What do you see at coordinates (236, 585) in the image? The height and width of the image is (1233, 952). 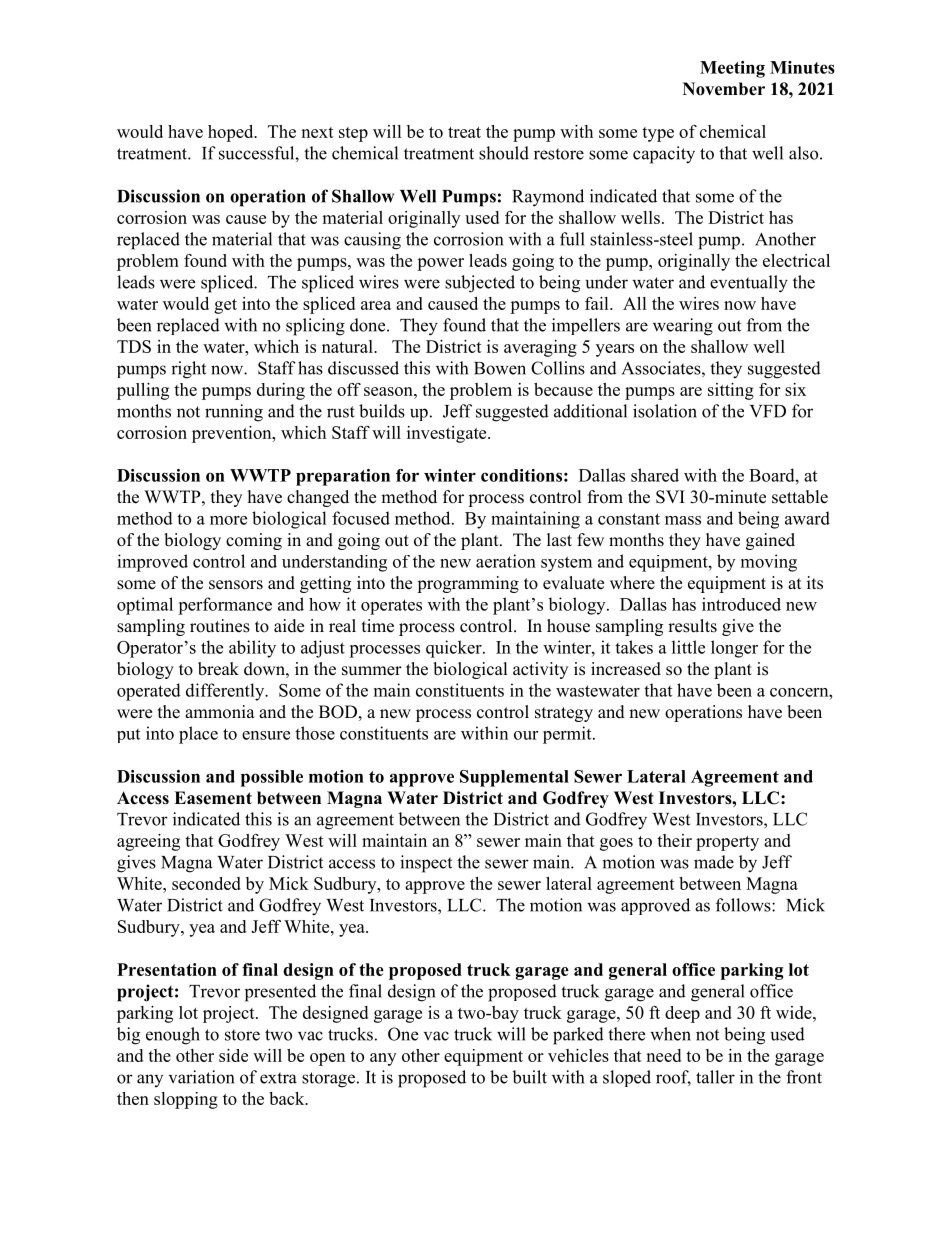 I see `sensors` at bounding box center [236, 585].
